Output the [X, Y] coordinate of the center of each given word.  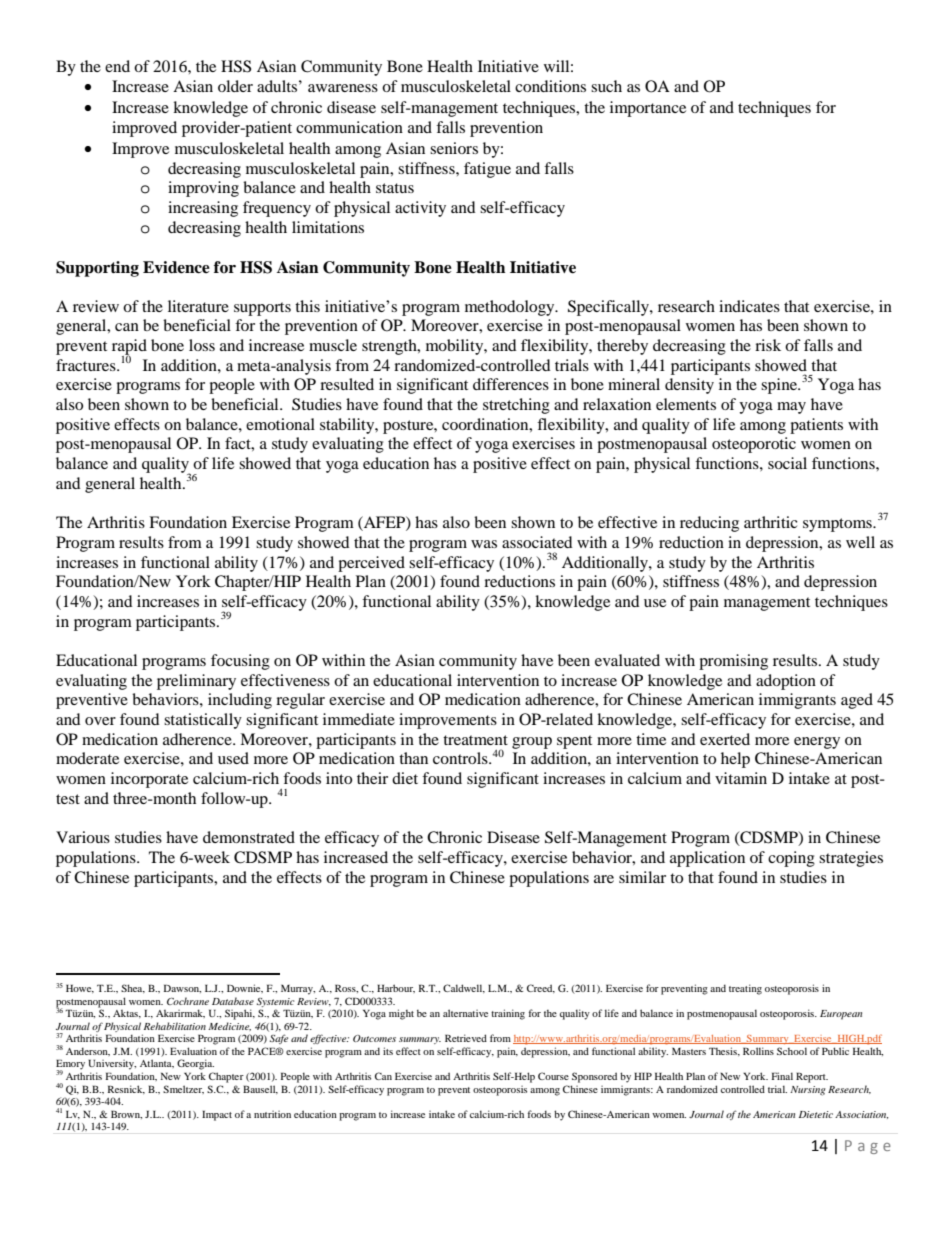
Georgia [195, 1064]
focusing [240, 662]
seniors [454, 148]
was [484, 544]
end [117, 66]
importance [648, 109]
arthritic [771, 522]
